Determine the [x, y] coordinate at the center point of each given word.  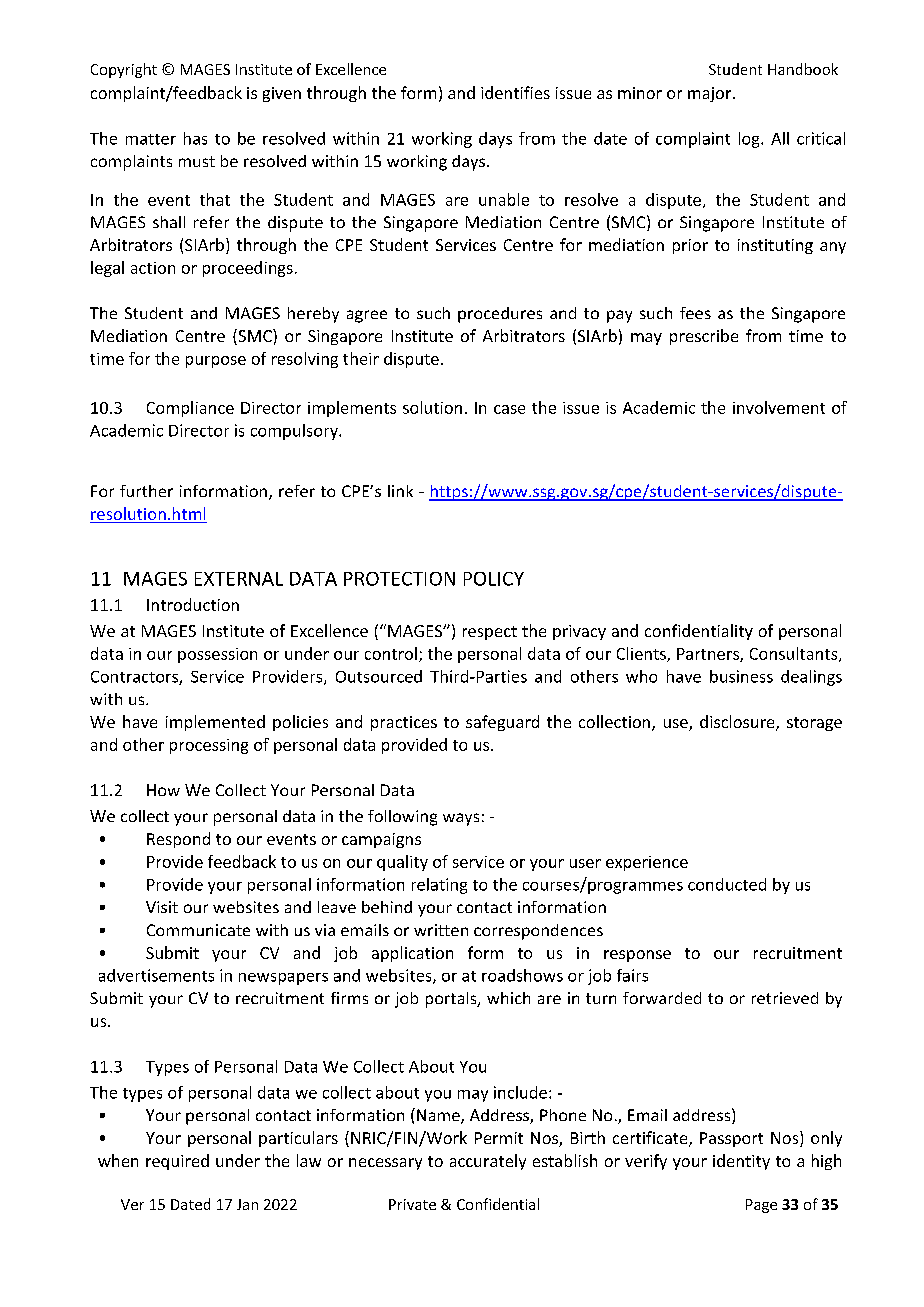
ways [461, 819]
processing [209, 746]
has [195, 138]
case [509, 409]
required [177, 1162]
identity [741, 1162]
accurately [488, 1162]
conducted [727, 884]
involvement [779, 407]
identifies [515, 92]
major [711, 94]
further [146, 491]
